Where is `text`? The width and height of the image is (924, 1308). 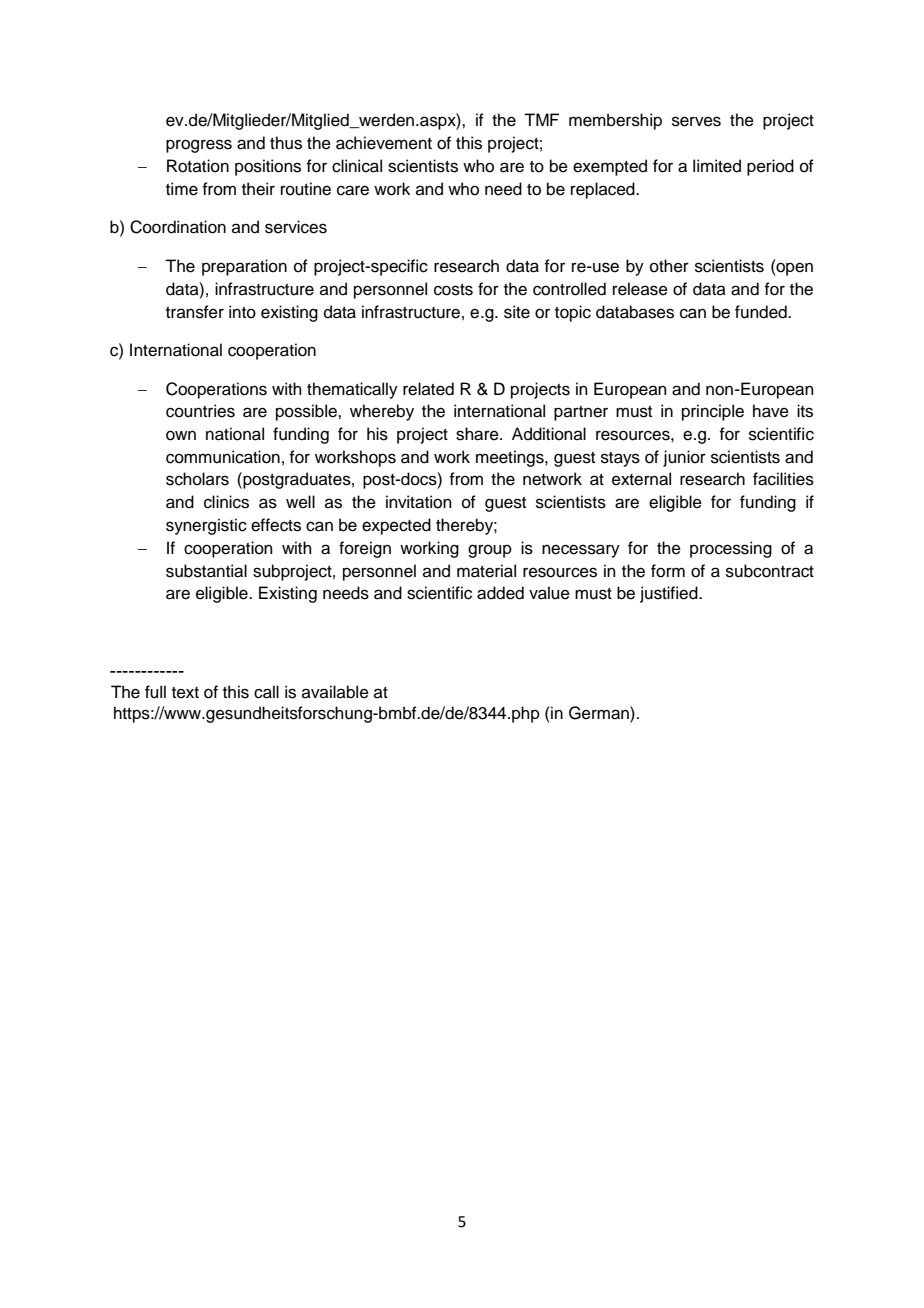 text is located at coordinates (185, 693).
